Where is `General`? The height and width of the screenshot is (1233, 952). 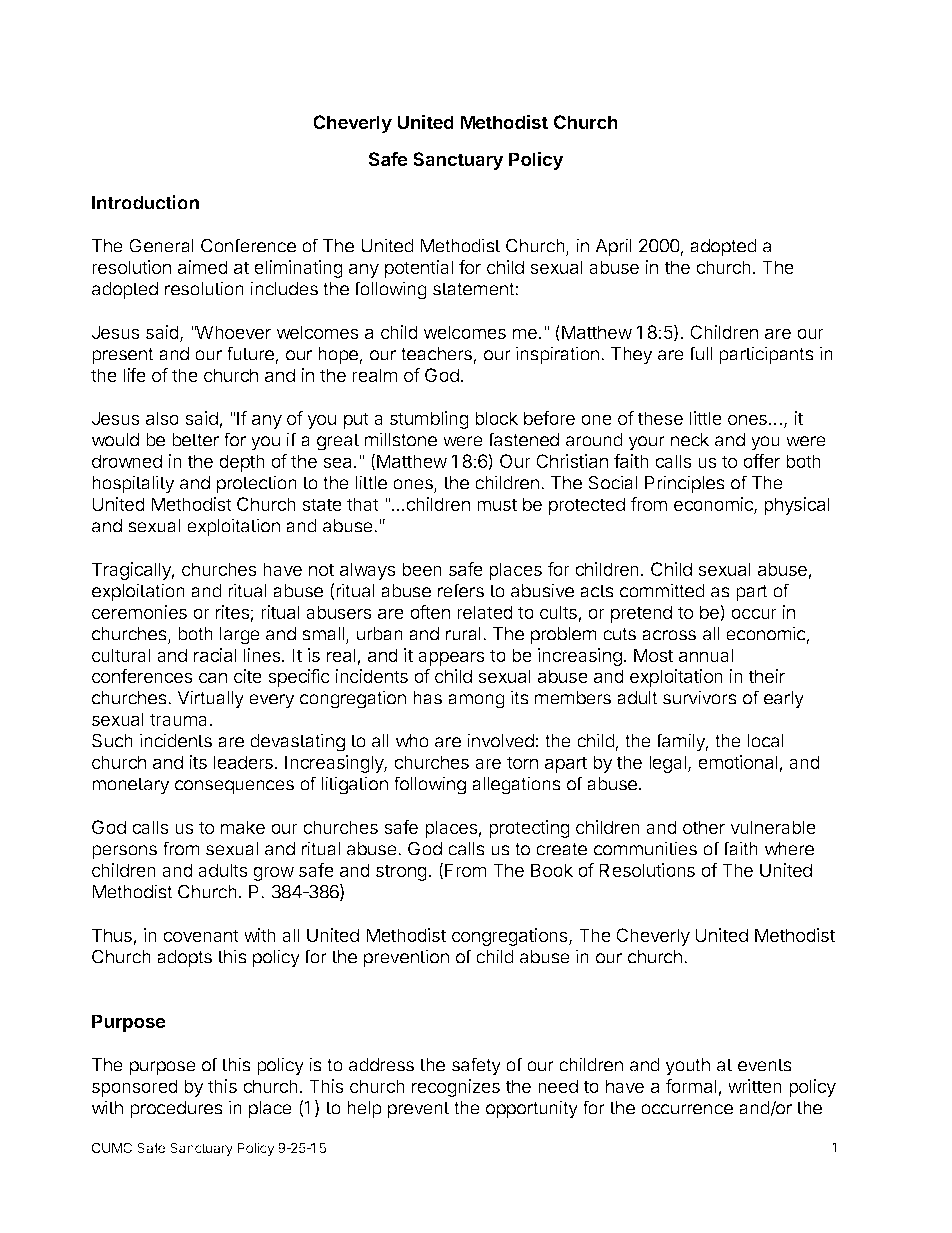
General is located at coordinates (161, 245).
